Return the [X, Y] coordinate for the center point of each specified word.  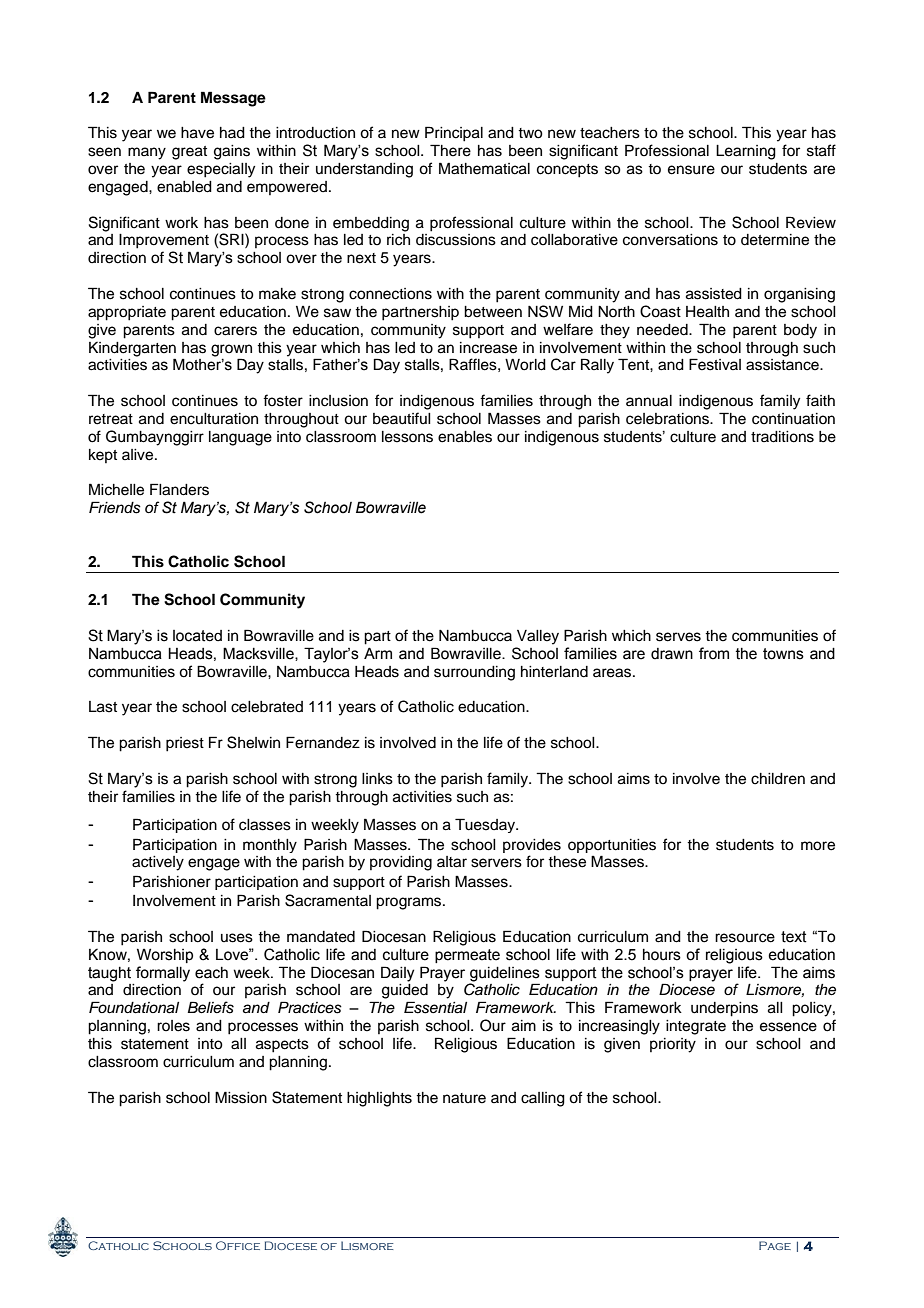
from [714, 653]
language [240, 438]
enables [465, 437]
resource [745, 938]
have [197, 133]
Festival [715, 364]
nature [464, 1098]
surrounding [474, 673]
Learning [746, 152]
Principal [454, 134]
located [197, 636]
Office [238, 1245]
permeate [467, 956]
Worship [165, 955]
